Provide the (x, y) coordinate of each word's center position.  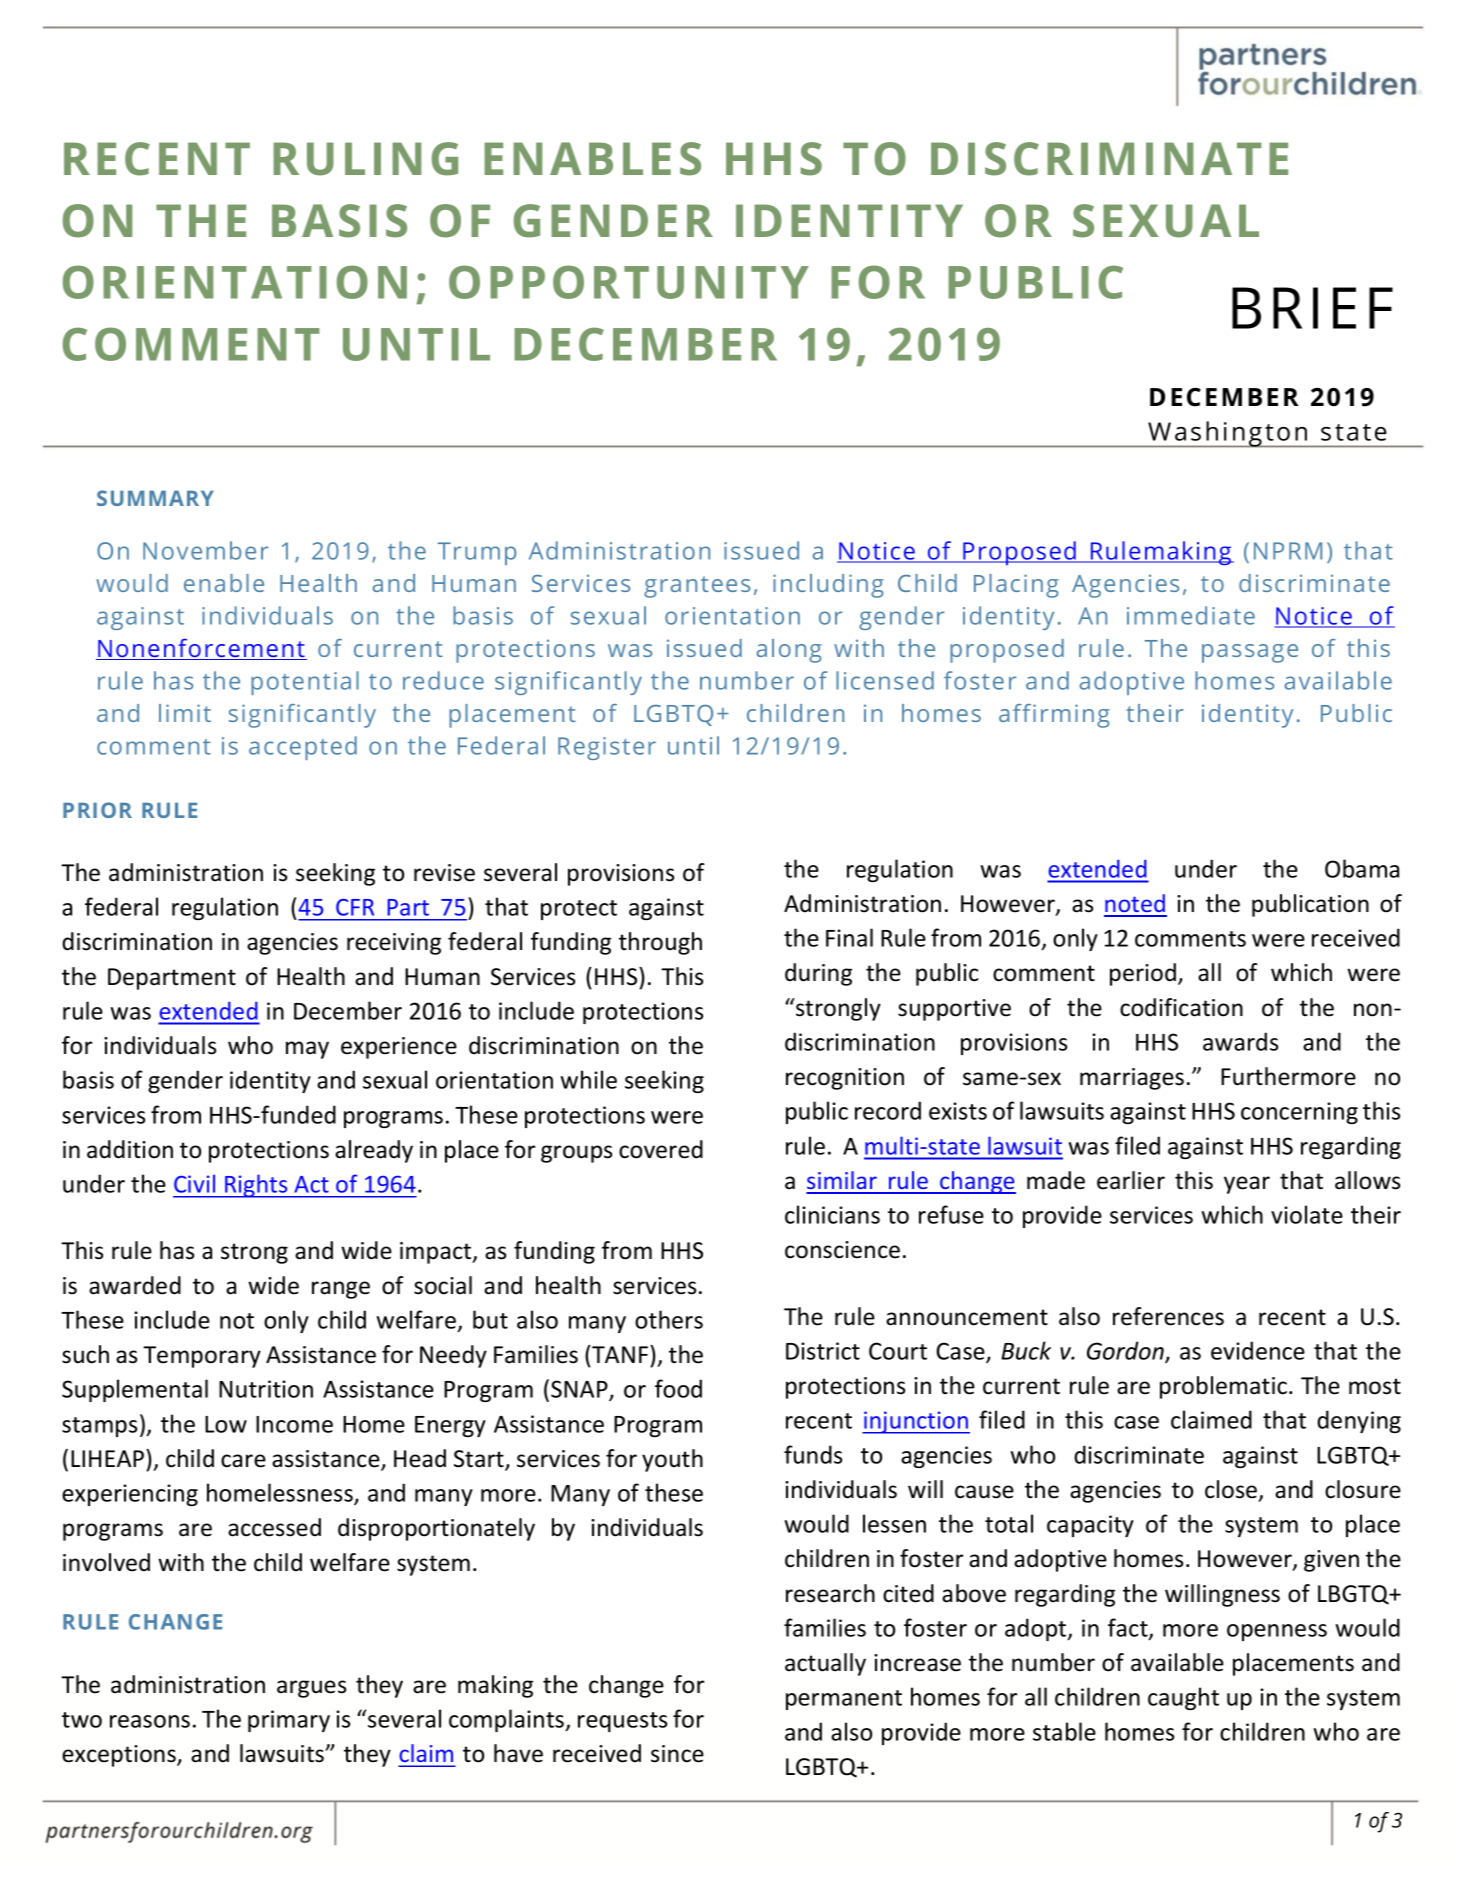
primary (289, 1721)
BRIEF (1312, 308)
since (677, 1754)
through (660, 943)
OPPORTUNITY (629, 282)
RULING (365, 159)
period (1144, 974)
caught (1183, 1698)
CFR (355, 907)
